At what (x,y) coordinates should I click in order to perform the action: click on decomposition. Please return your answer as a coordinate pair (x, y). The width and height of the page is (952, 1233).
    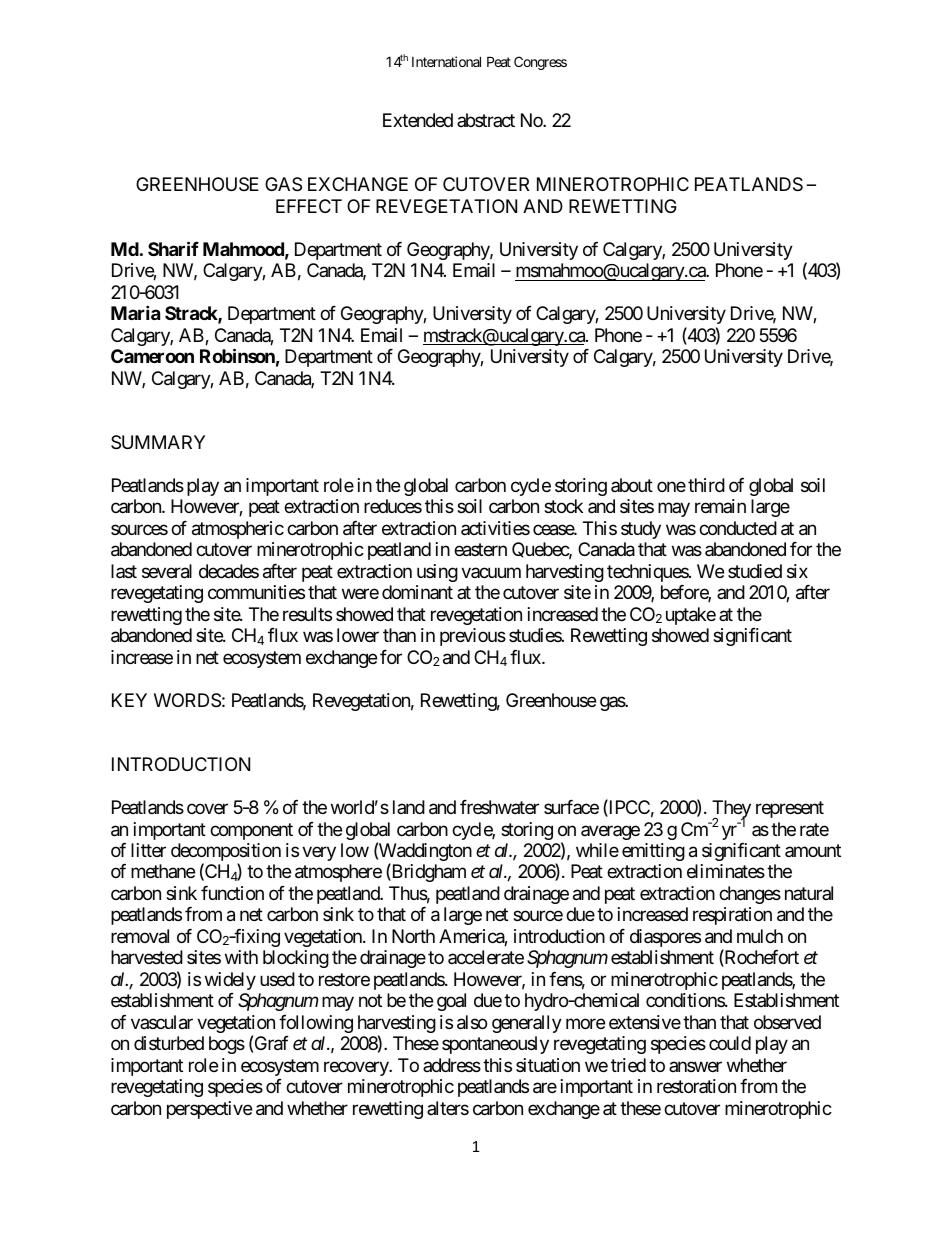
    Looking at the image, I should click on (226, 853).
